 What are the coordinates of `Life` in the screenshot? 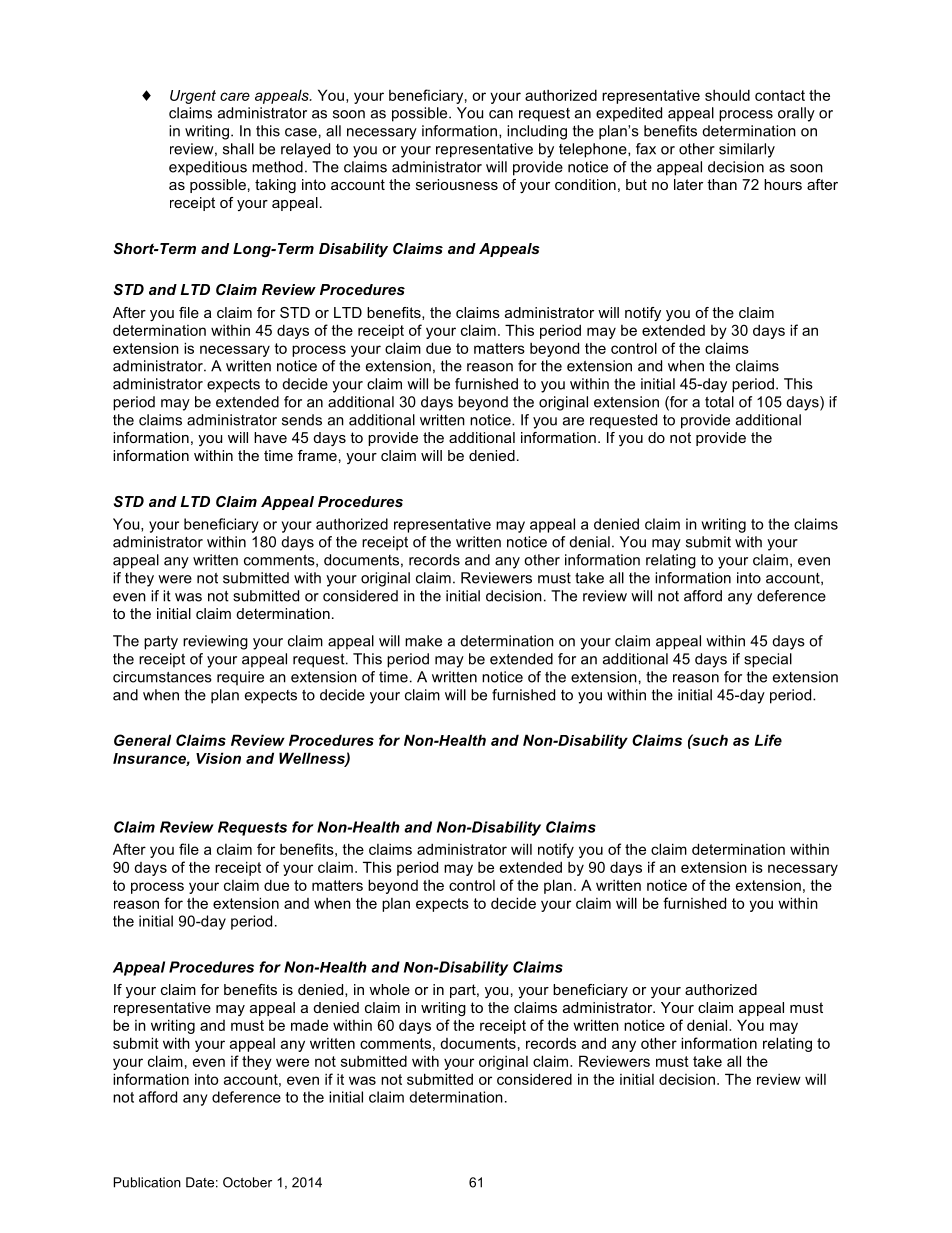 It's located at (768, 740).
